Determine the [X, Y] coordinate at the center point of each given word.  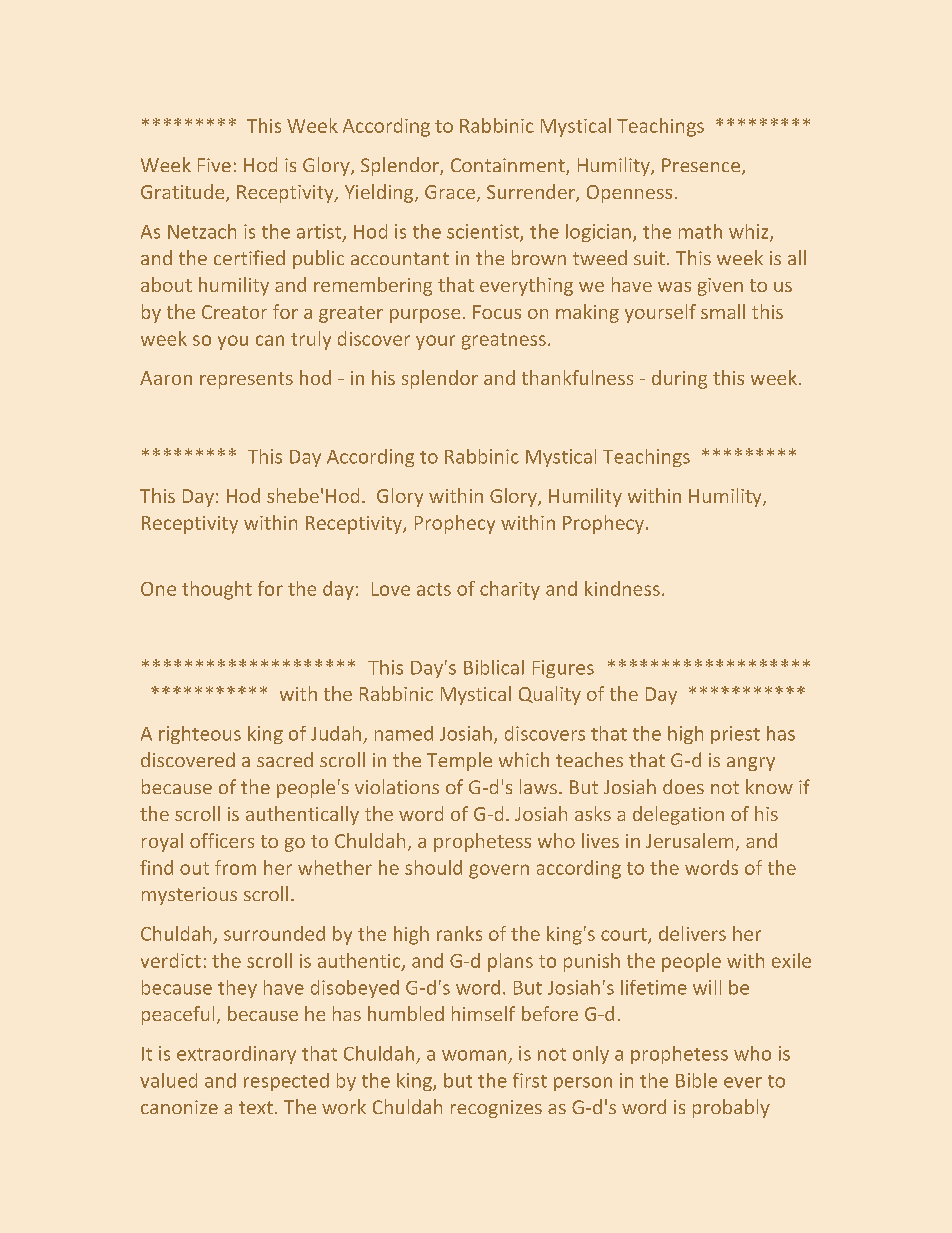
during [679, 379]
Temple [459, 761]
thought [217, 590]
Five [214, 165]
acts [434, 589]
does [683, 786]
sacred [285, 759]
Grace [450, 192]
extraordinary [236, 1055]
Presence [701, 165]
